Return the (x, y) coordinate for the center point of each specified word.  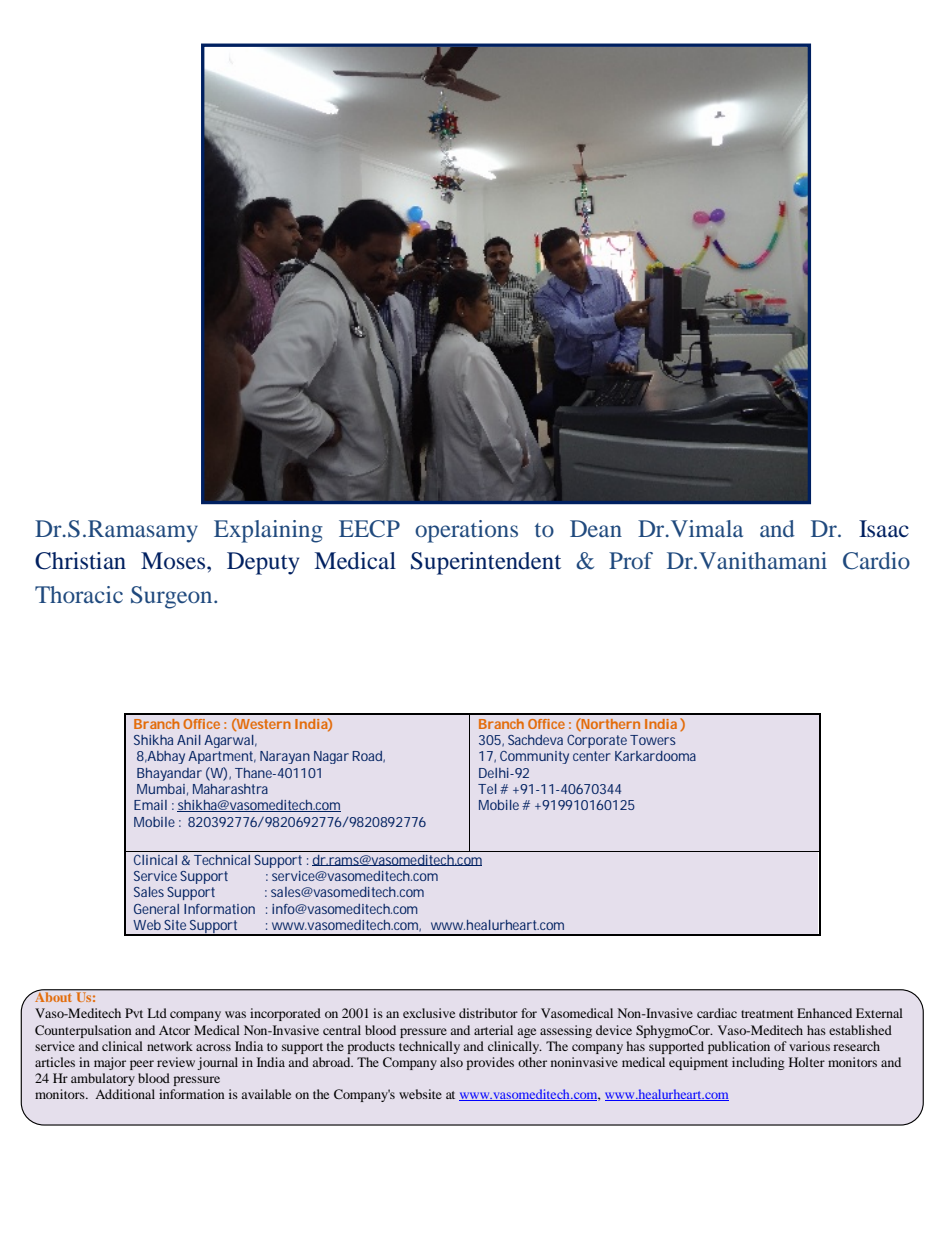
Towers (653, 740)
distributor (488, 1013)
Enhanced (824, 1013)
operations (466, 531)
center (592, 756)
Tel (487, 789)
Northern (610, 724)
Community (534, 757)
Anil (189, 740)
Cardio (876, 561)
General (156, 909)
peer (142, 1065)
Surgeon (173, 597)
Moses (174, 561)
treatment (767, 1014)
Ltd (157, 1013)
